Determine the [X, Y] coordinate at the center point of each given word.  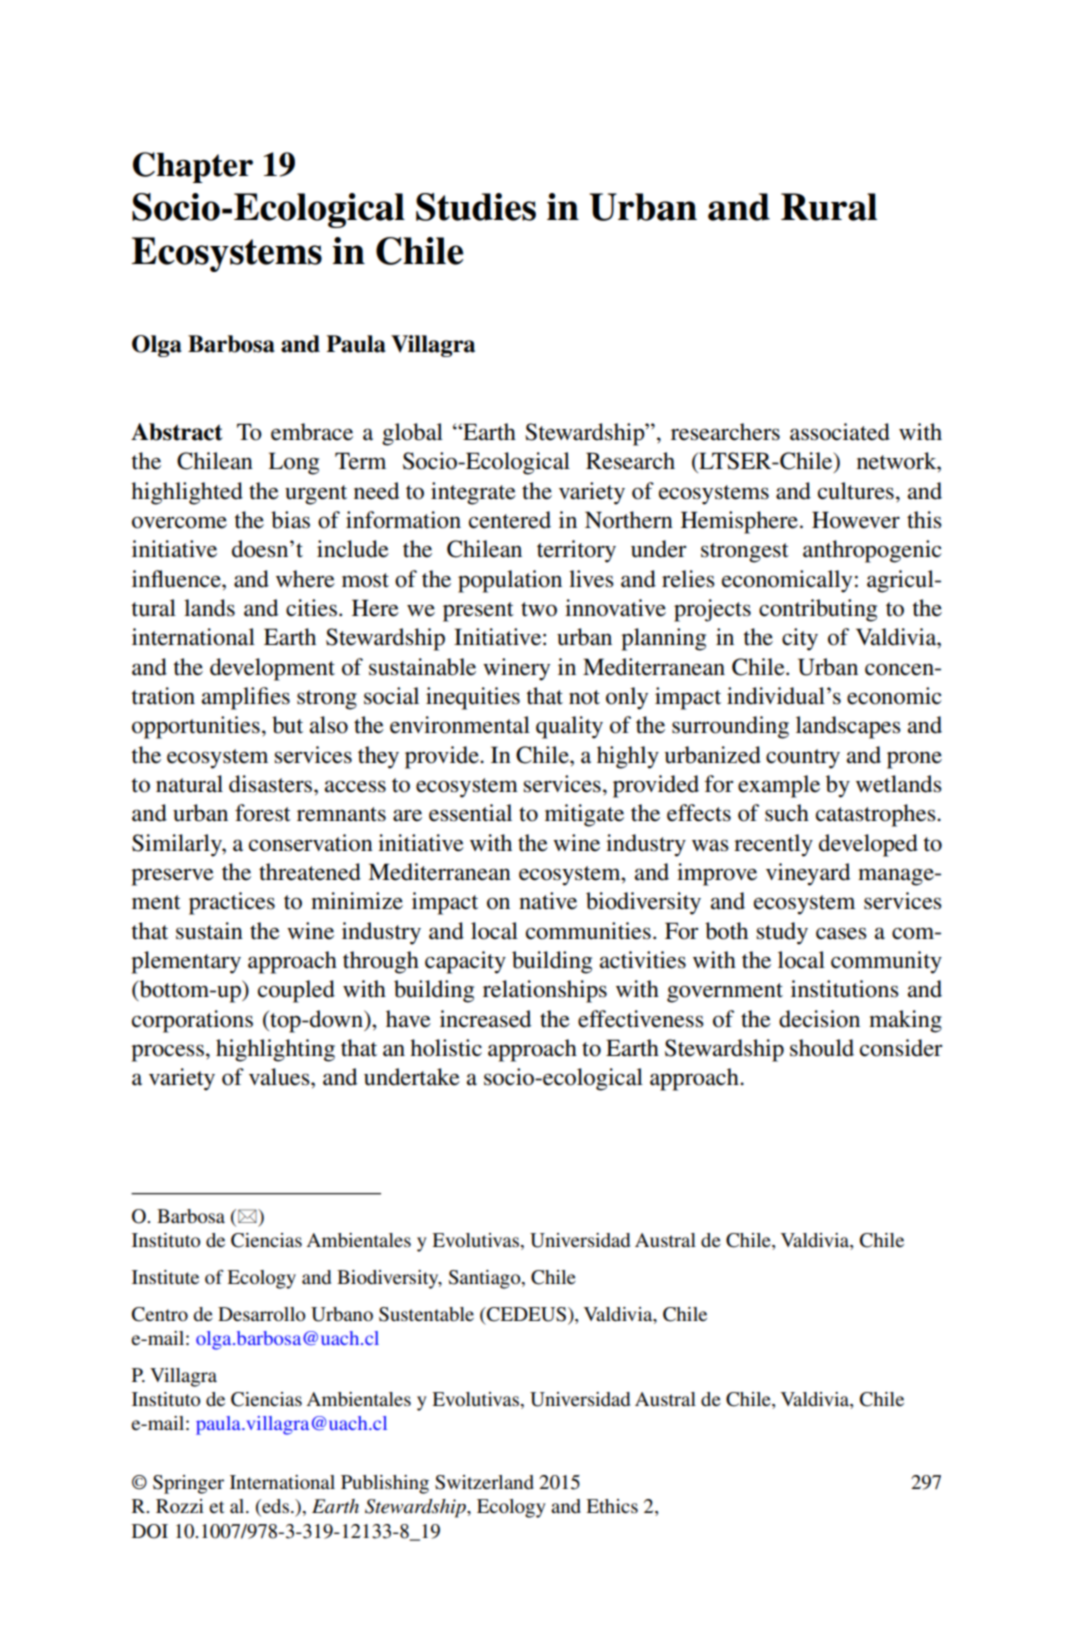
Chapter [193, 167]
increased [485, 1019]
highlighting [275, 1050]
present [478, 612]
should [822, 1048]
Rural [829, 207]
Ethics [612, 1506]
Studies [476, 207]
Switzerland [484, 1482]
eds [274, 1507]
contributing [818, 610]
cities [311, 608]
